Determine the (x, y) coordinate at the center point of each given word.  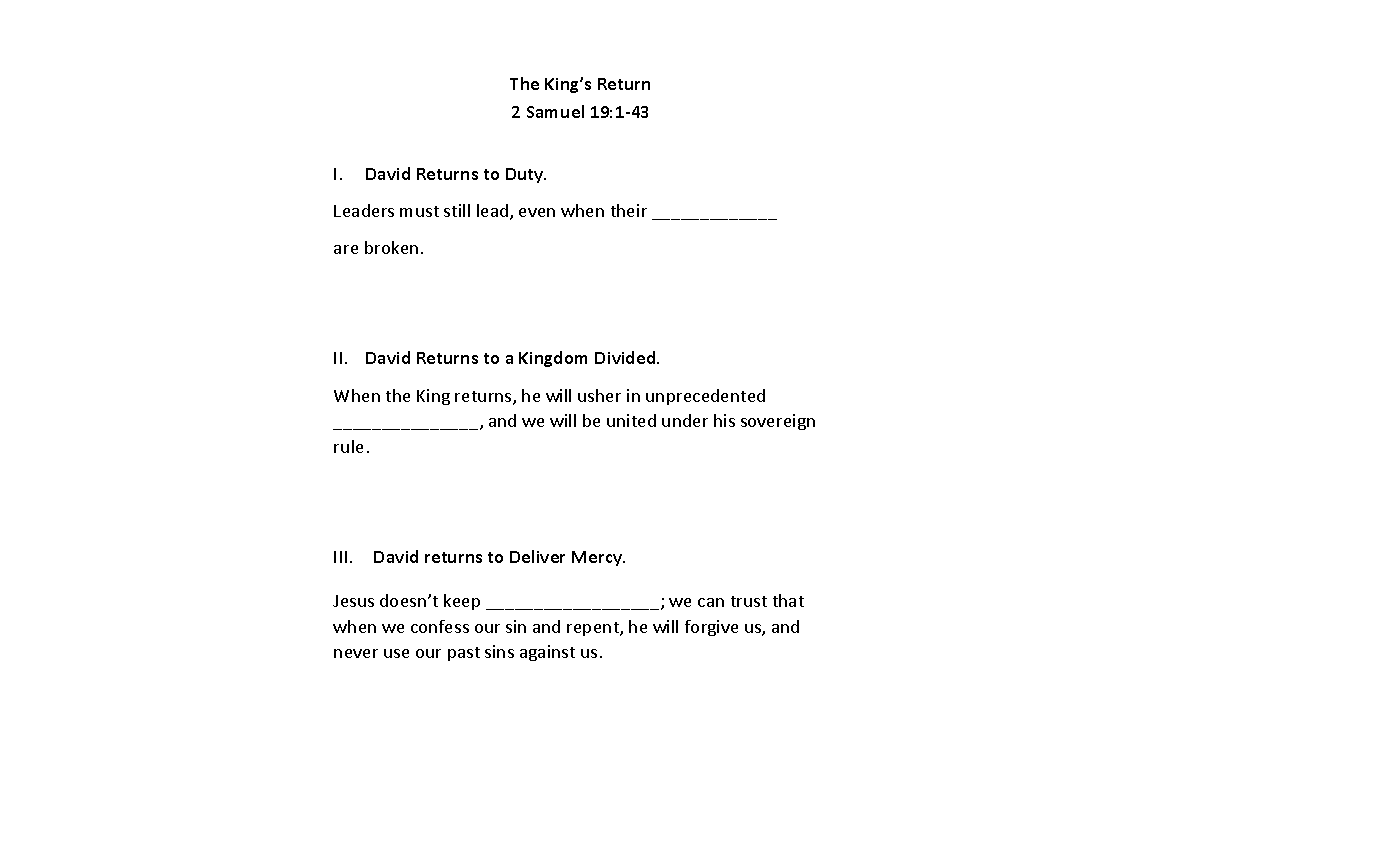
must (419, 211)
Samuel (555, 111)
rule (348, 446)
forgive (711, 628)
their (629, 210)
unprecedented (705, 397)
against (547, 653)
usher (599, 395)
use (396, 653)
